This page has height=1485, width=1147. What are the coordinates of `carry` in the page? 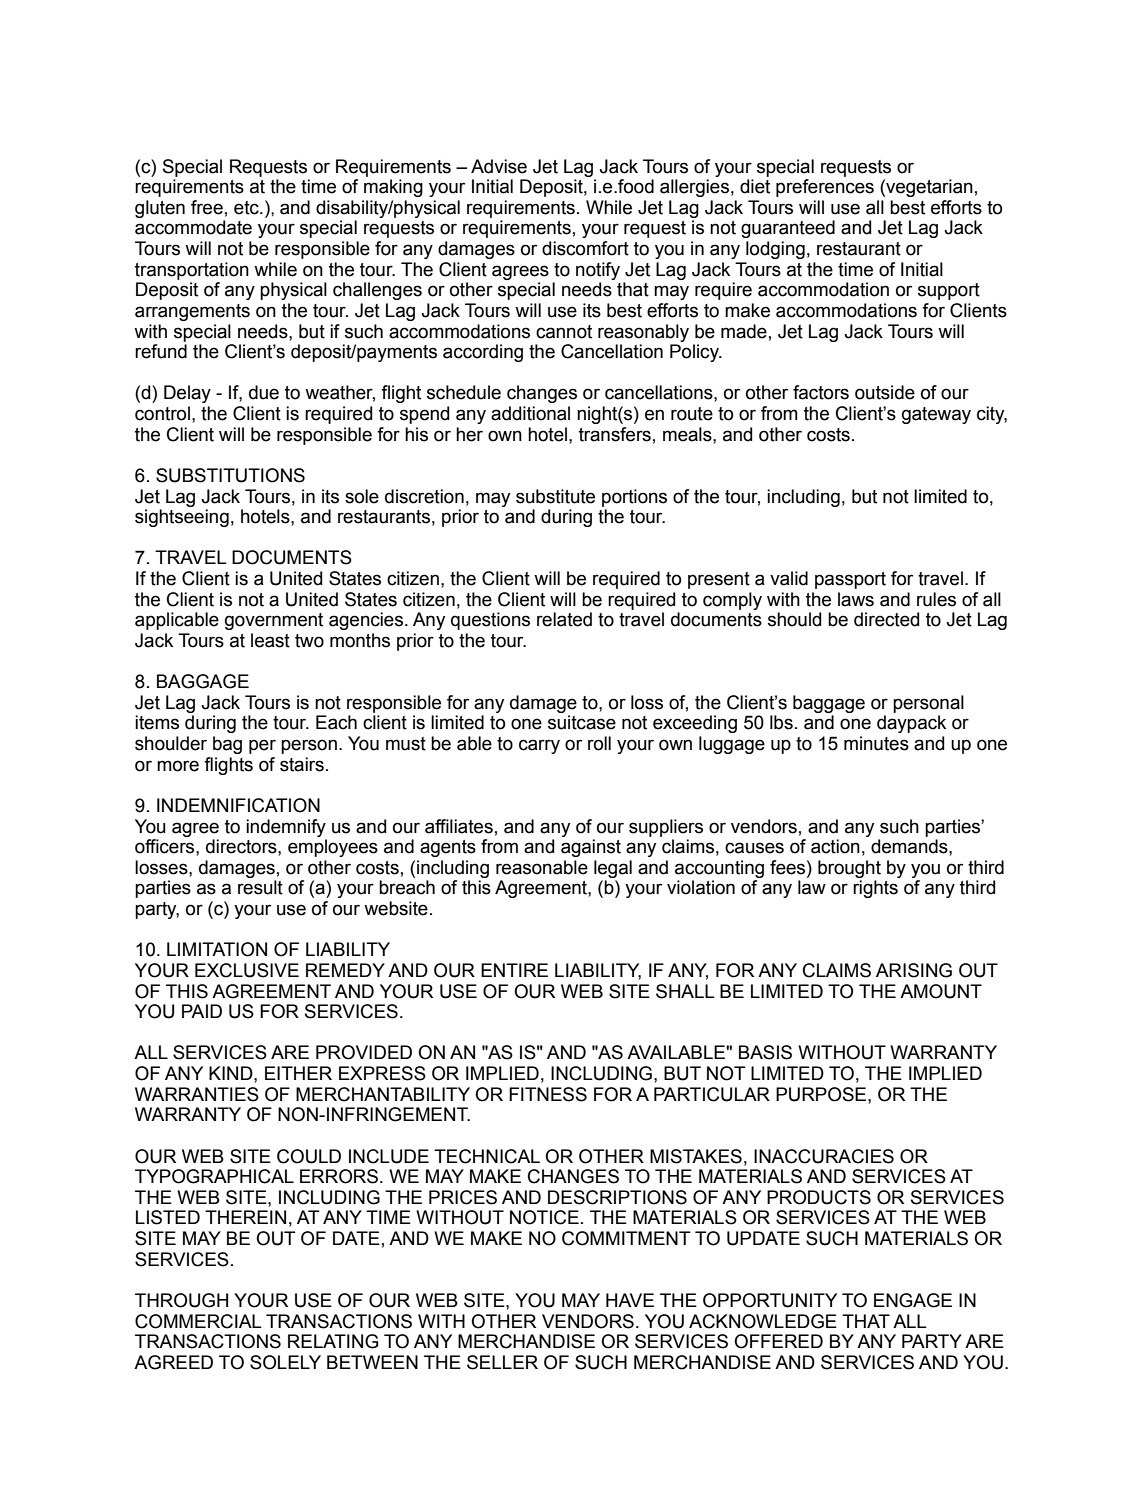 It's located at (539, 746).
